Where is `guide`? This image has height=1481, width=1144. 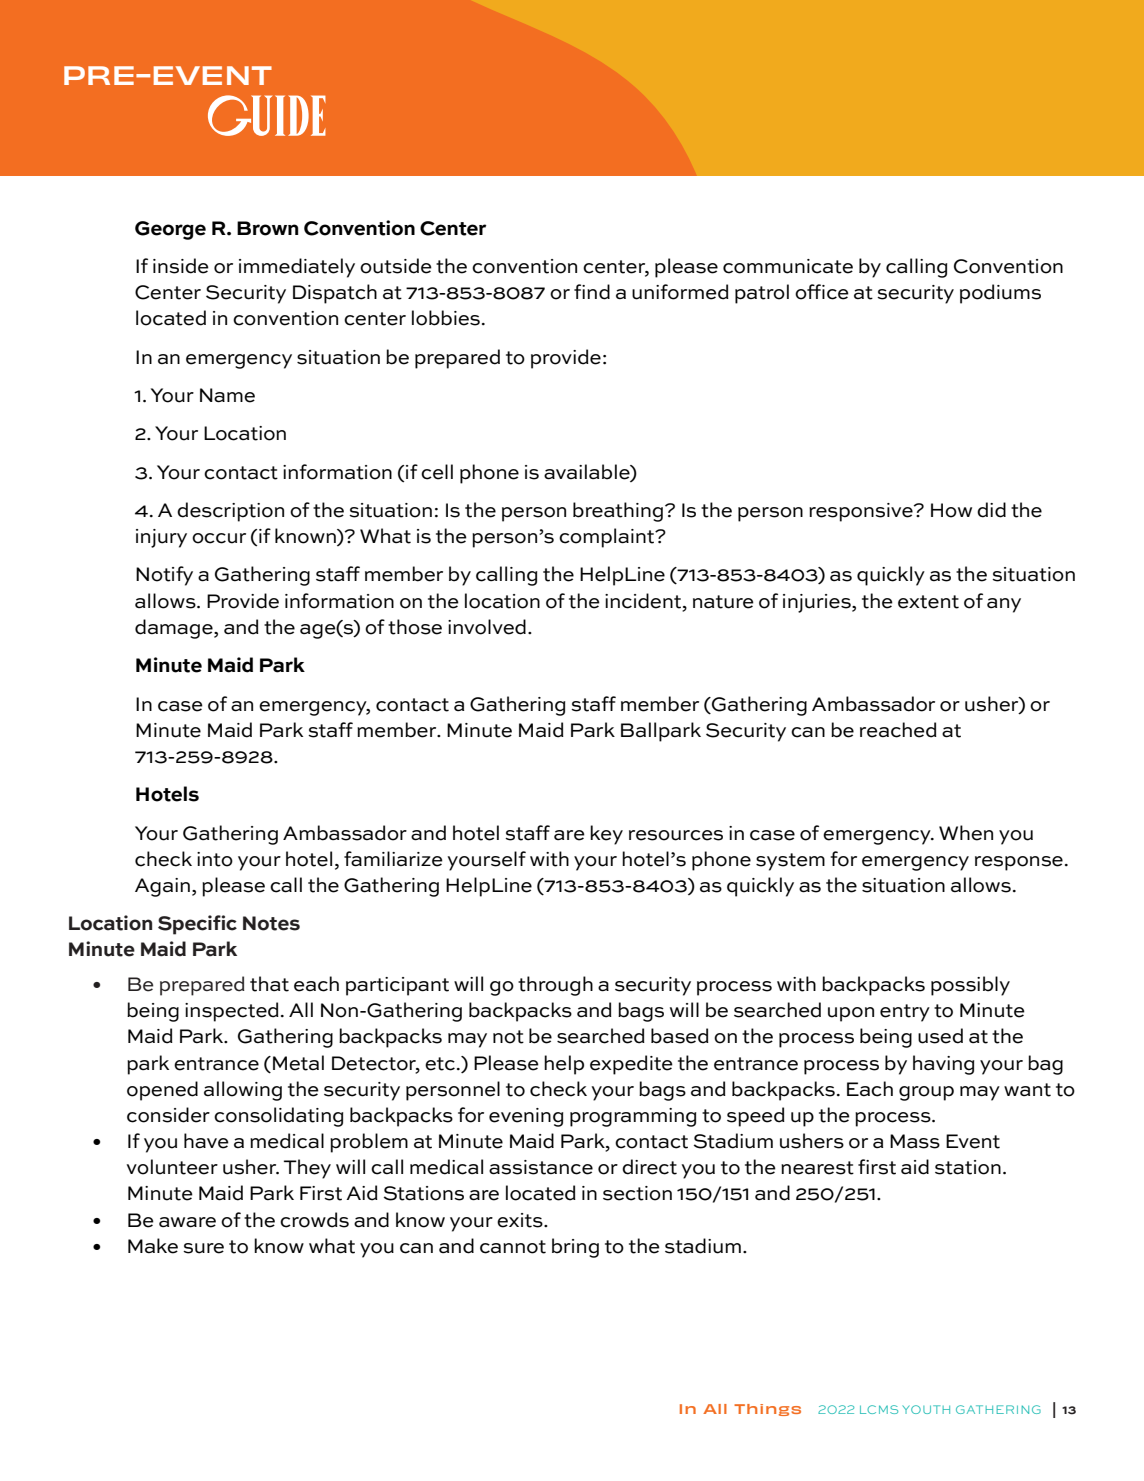 guide is located at coordinates (267, 115).
